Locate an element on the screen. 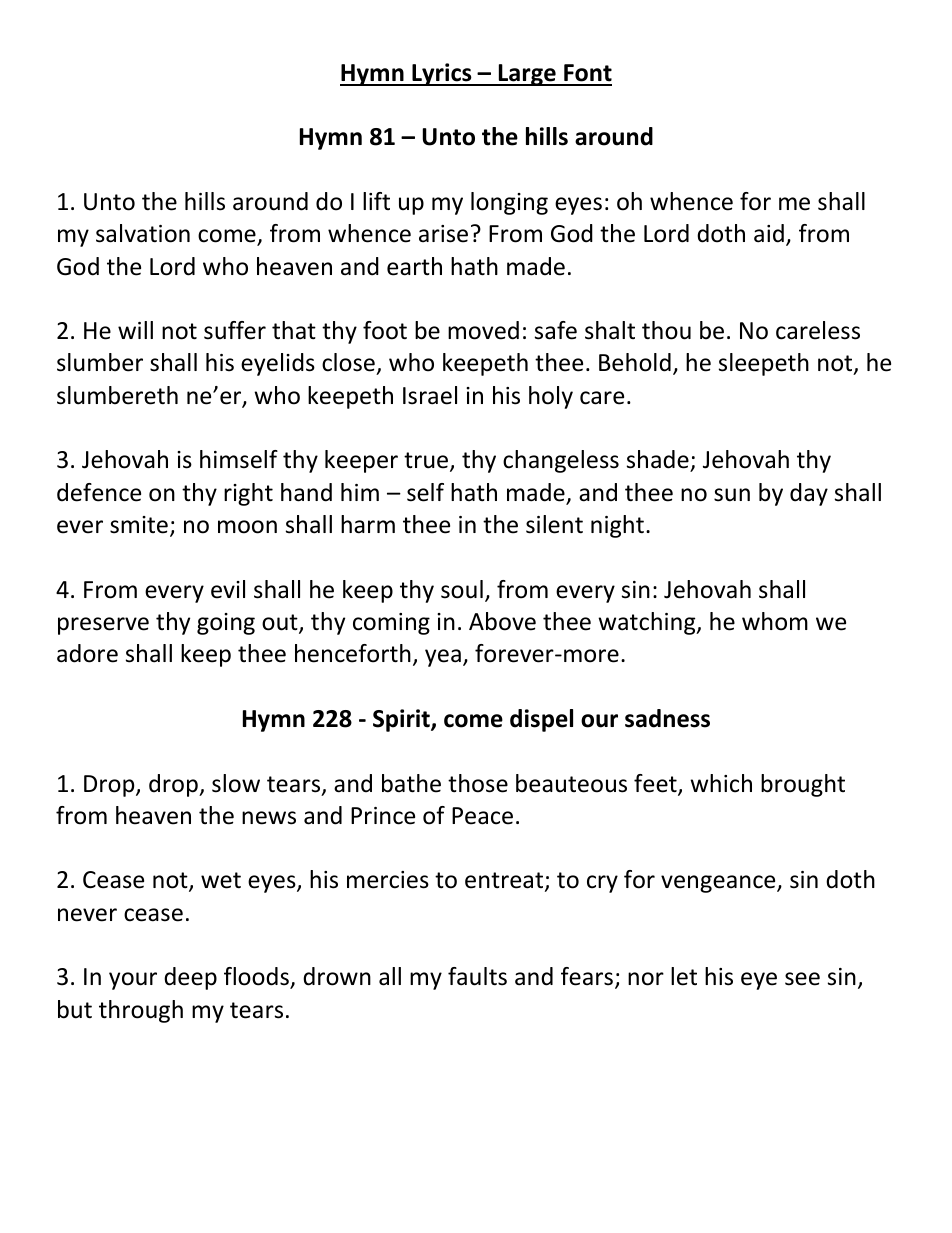 The image size is (952, 1233). slow is located at coordinates (236, 783).
